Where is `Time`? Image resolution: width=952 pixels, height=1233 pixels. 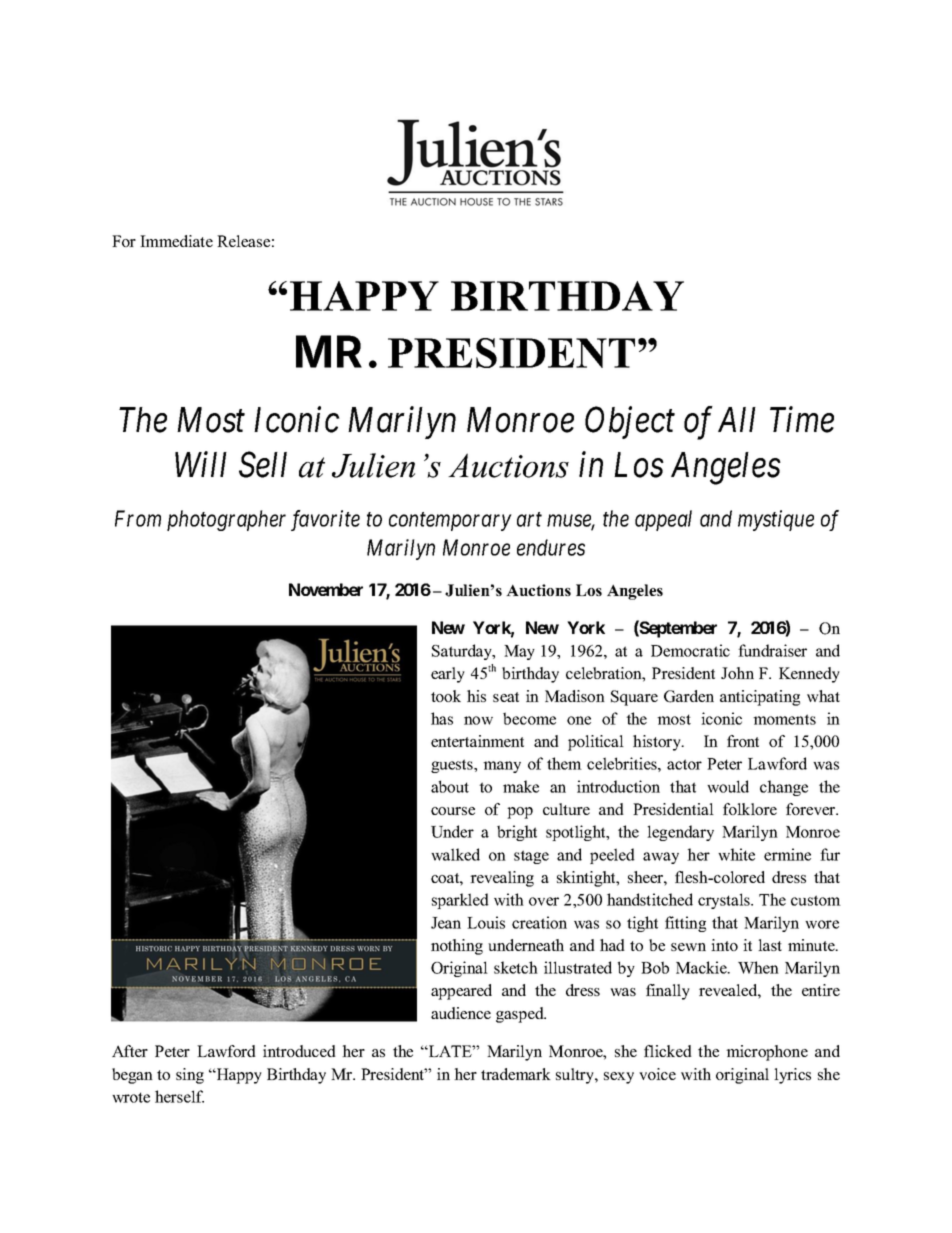 Time is located at coordinates (802, 420).
